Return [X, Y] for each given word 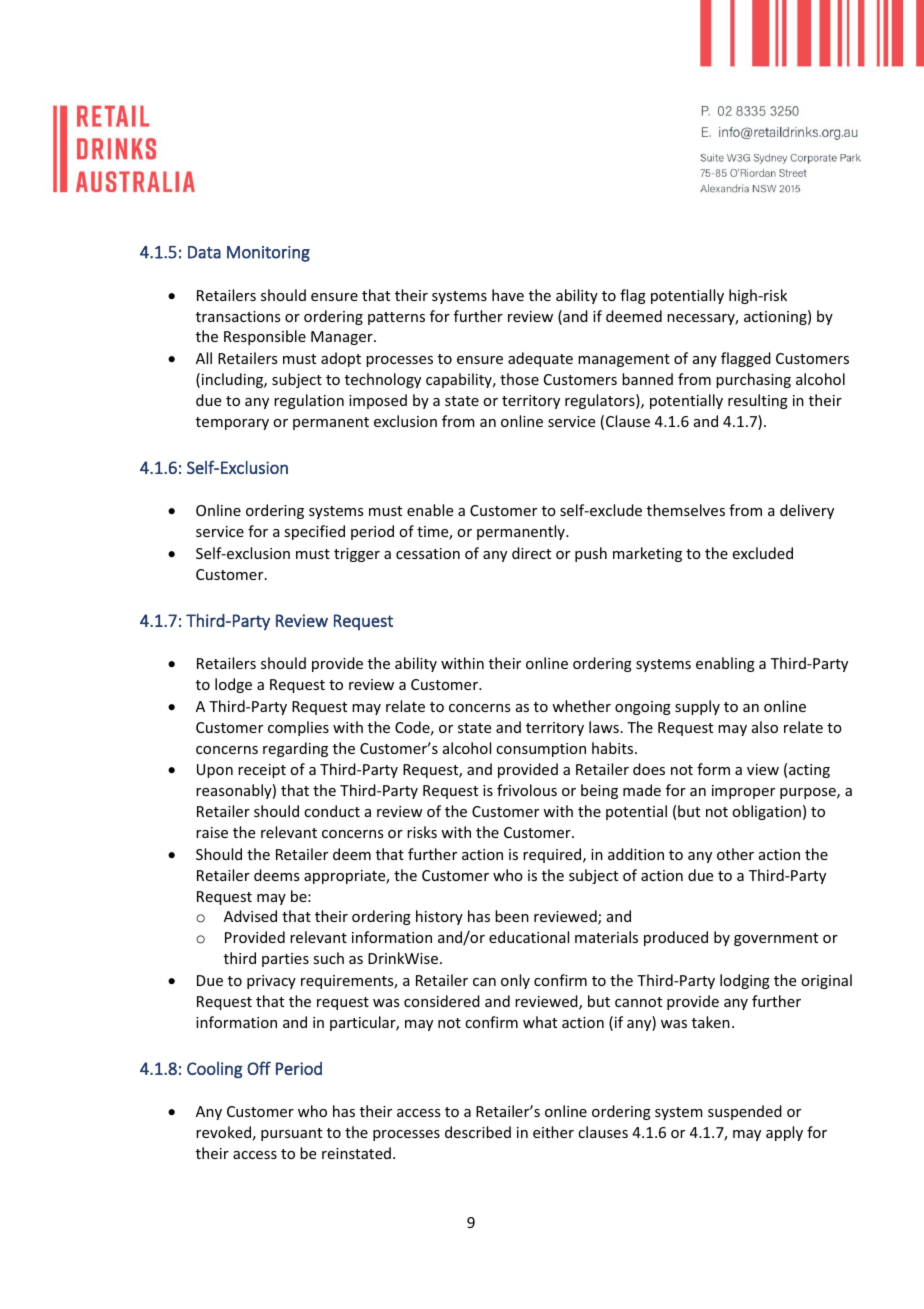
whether [581, 706]
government [776, 939]
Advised [250, 916]
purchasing [753, 380]
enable [430, 510]
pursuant [291, 1134]
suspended [745, 1112]
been [512, 916]
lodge [233, 685]
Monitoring [268, 254]
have [508, 295]
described [478, 1132]
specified [314, 532]
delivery [807, 511]
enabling [725, 664]
